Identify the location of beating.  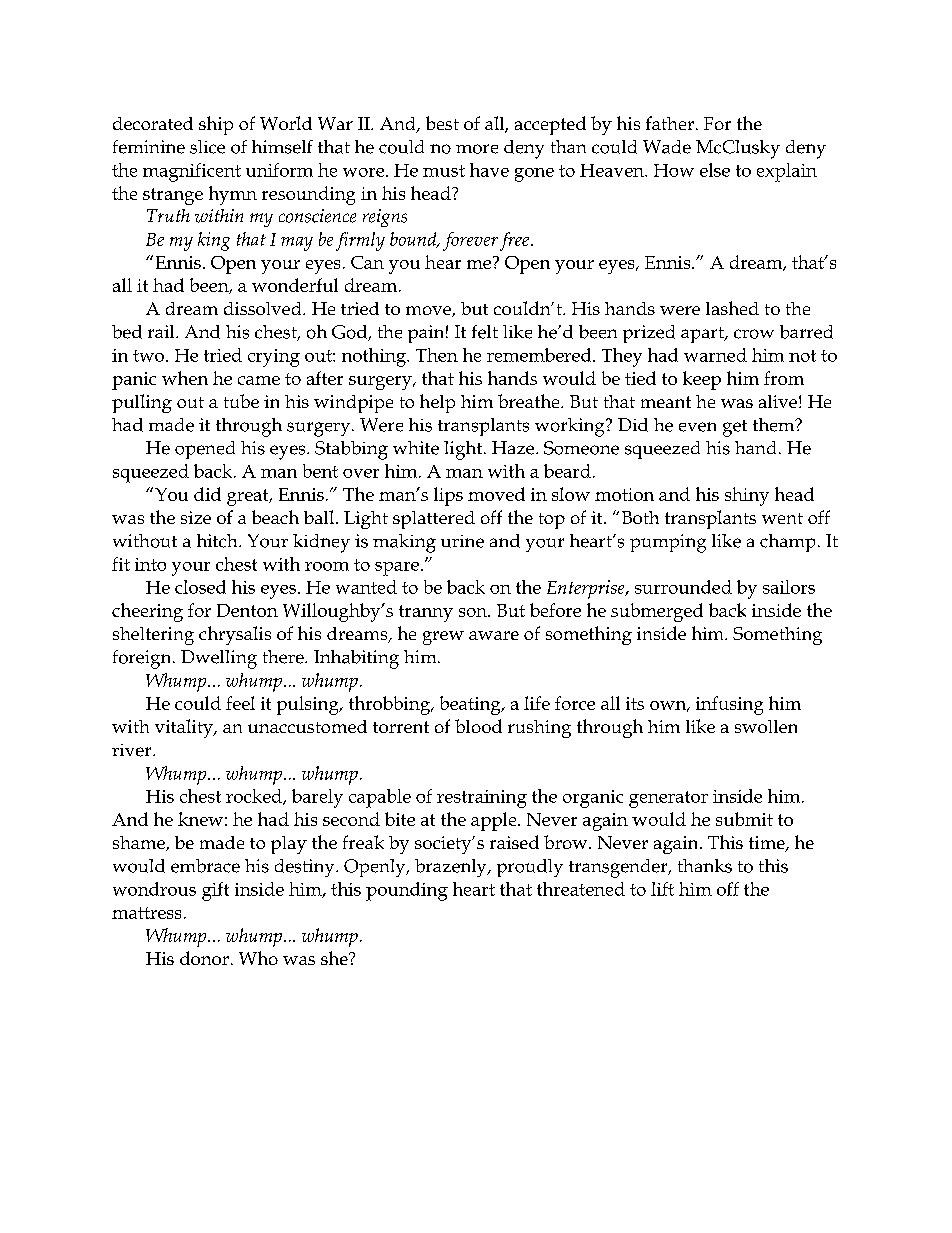
(471, 705).
